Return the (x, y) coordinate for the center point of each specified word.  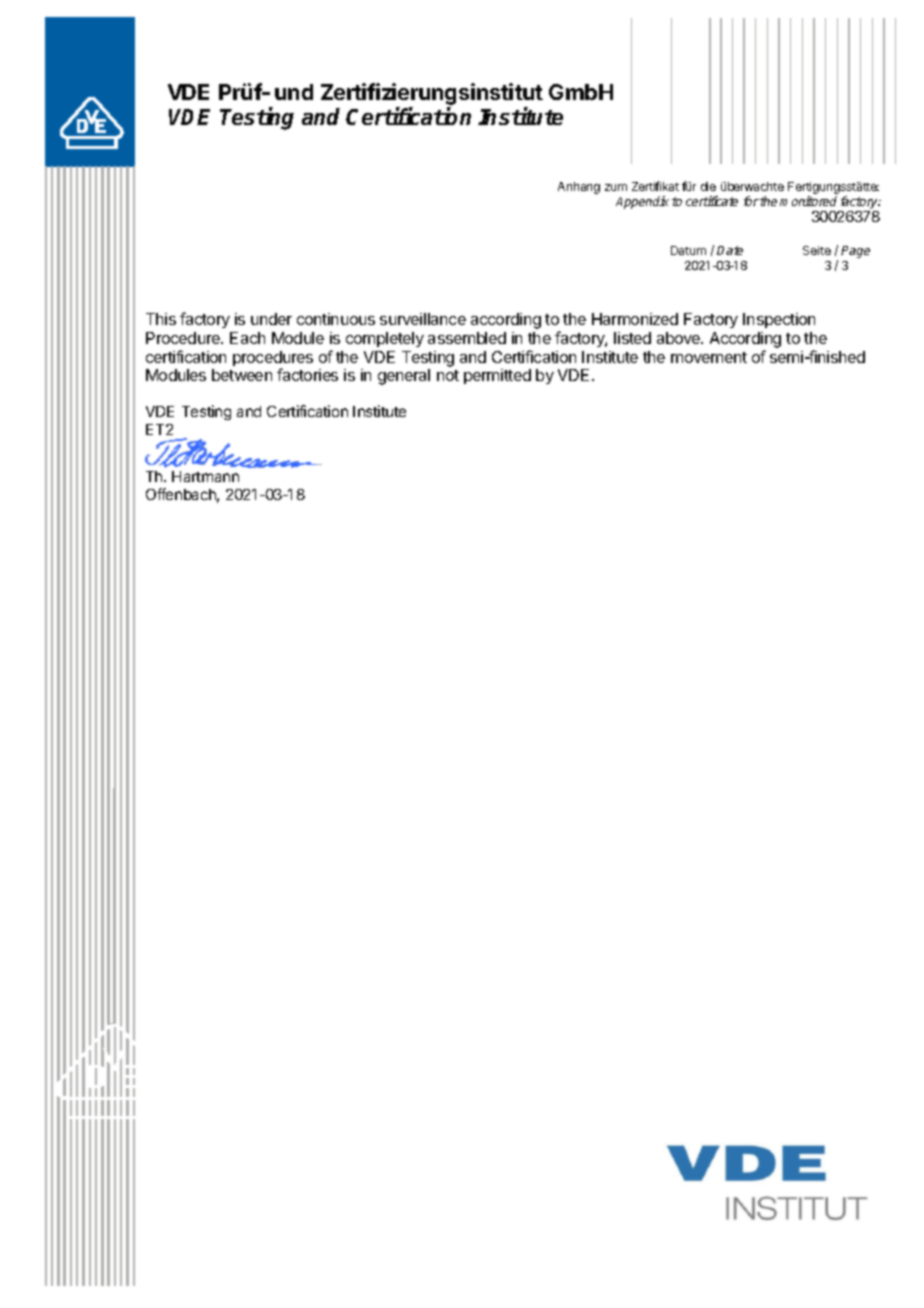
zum (616, 187)
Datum (688, 250)
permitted (497, 376)
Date (730, 250)
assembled (467, 338)
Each (247, 338)
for (751, 201)
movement (709, 357)
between (242, 375)
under (271, 319)
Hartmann (205, 476)
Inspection (779, 320)
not (448, 375)
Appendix (642, 202)
